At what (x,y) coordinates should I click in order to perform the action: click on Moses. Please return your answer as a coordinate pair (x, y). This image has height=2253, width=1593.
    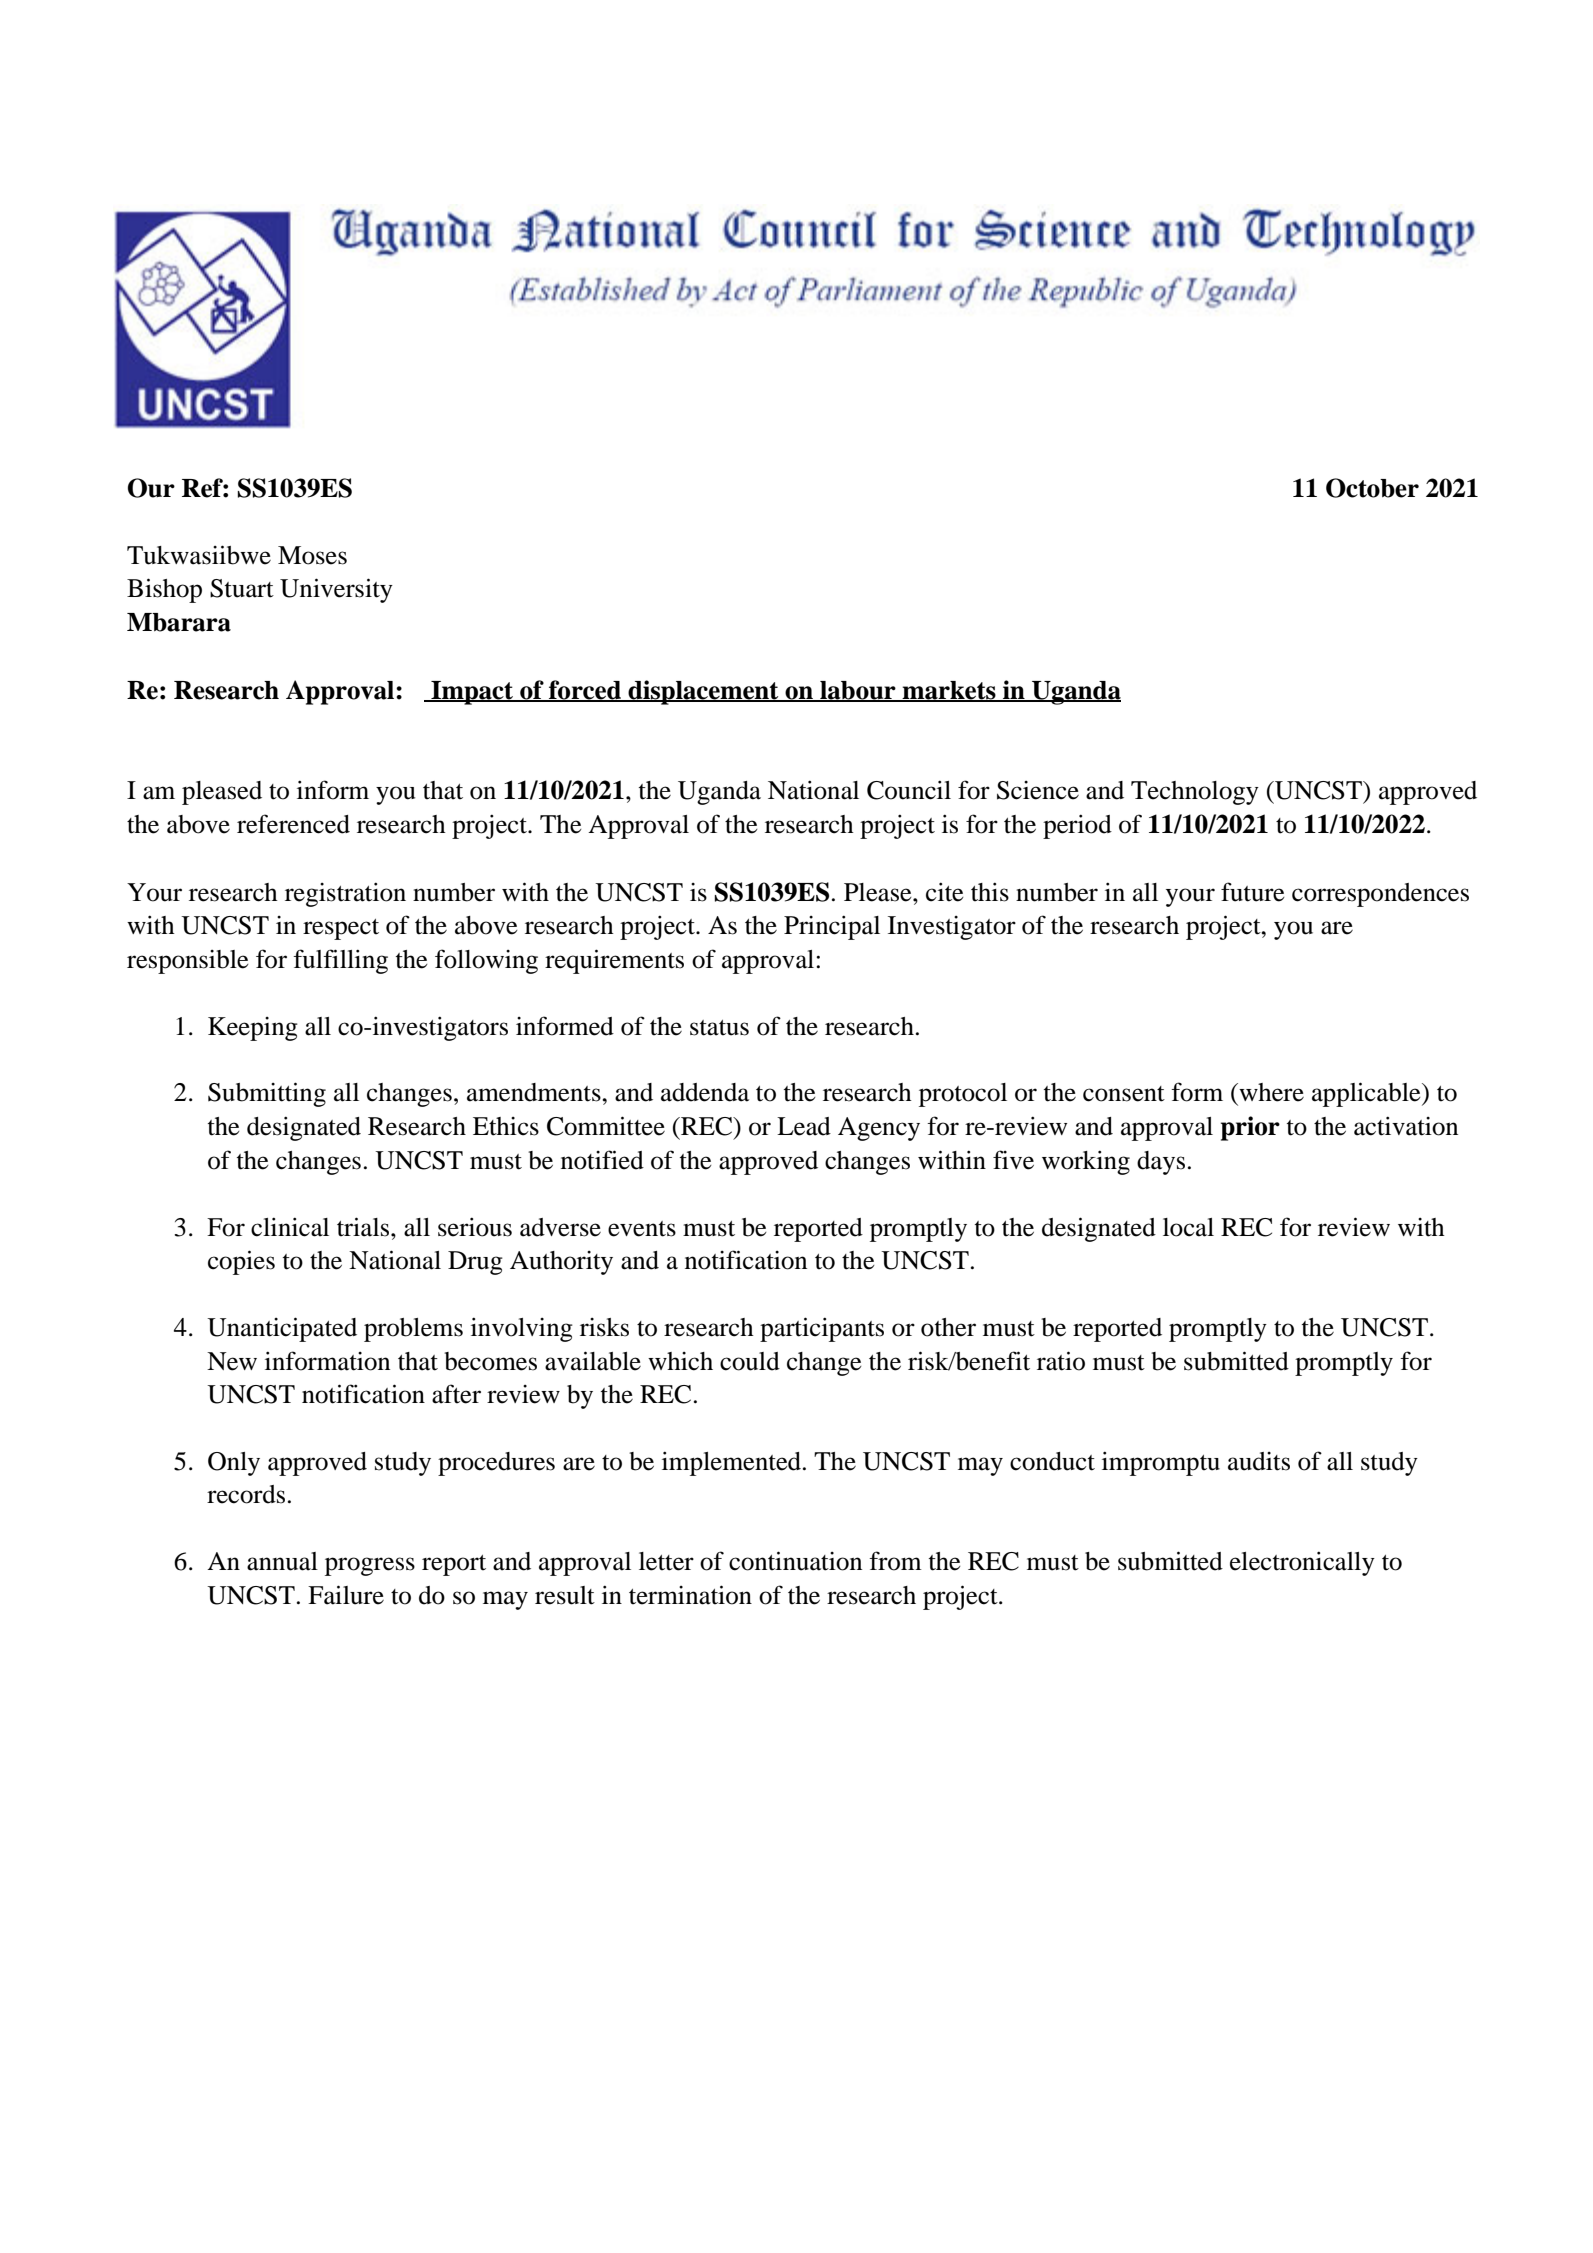
    Looking at the image, I should click on (312, 555).
